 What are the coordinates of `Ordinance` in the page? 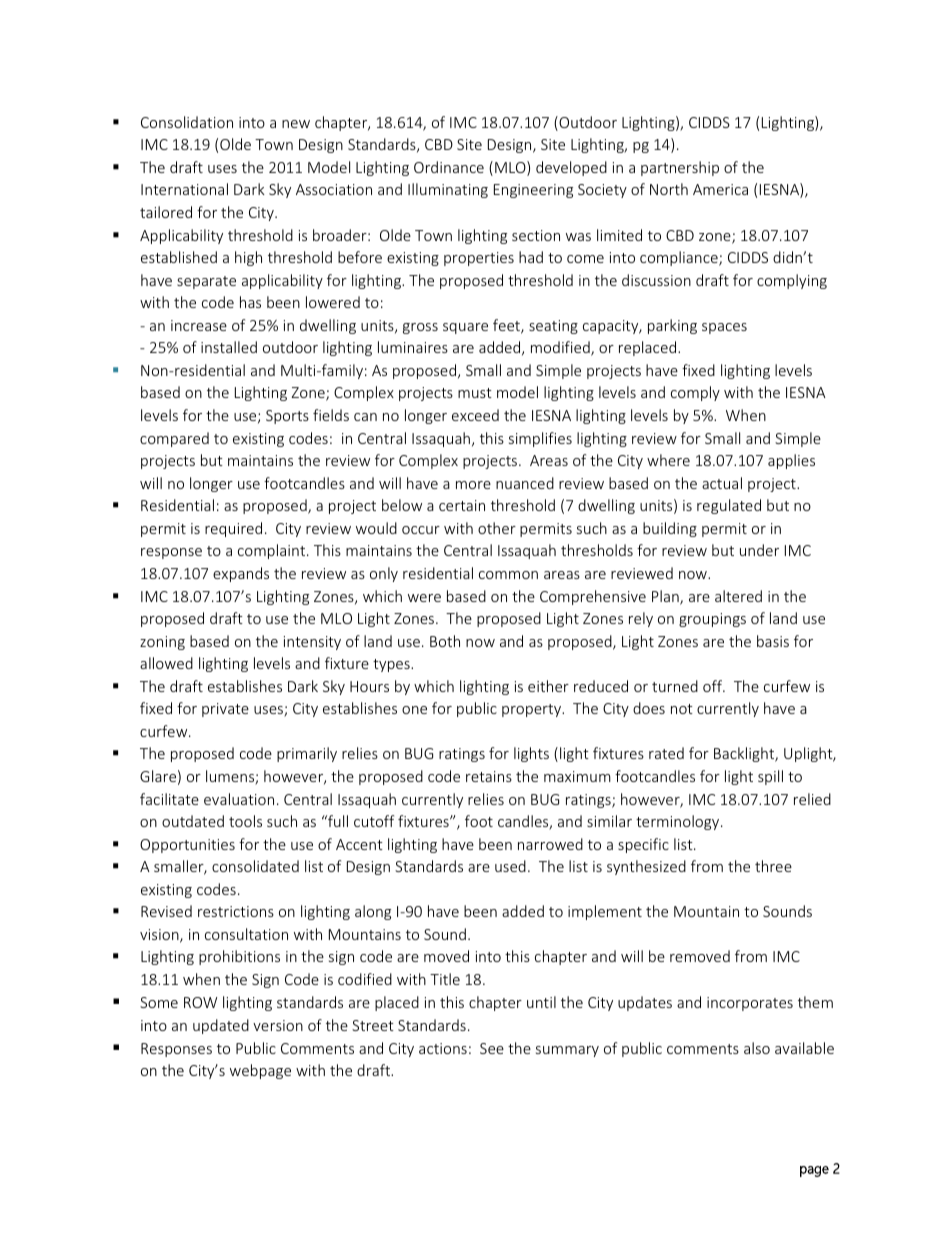 It's located at (449, 167).
